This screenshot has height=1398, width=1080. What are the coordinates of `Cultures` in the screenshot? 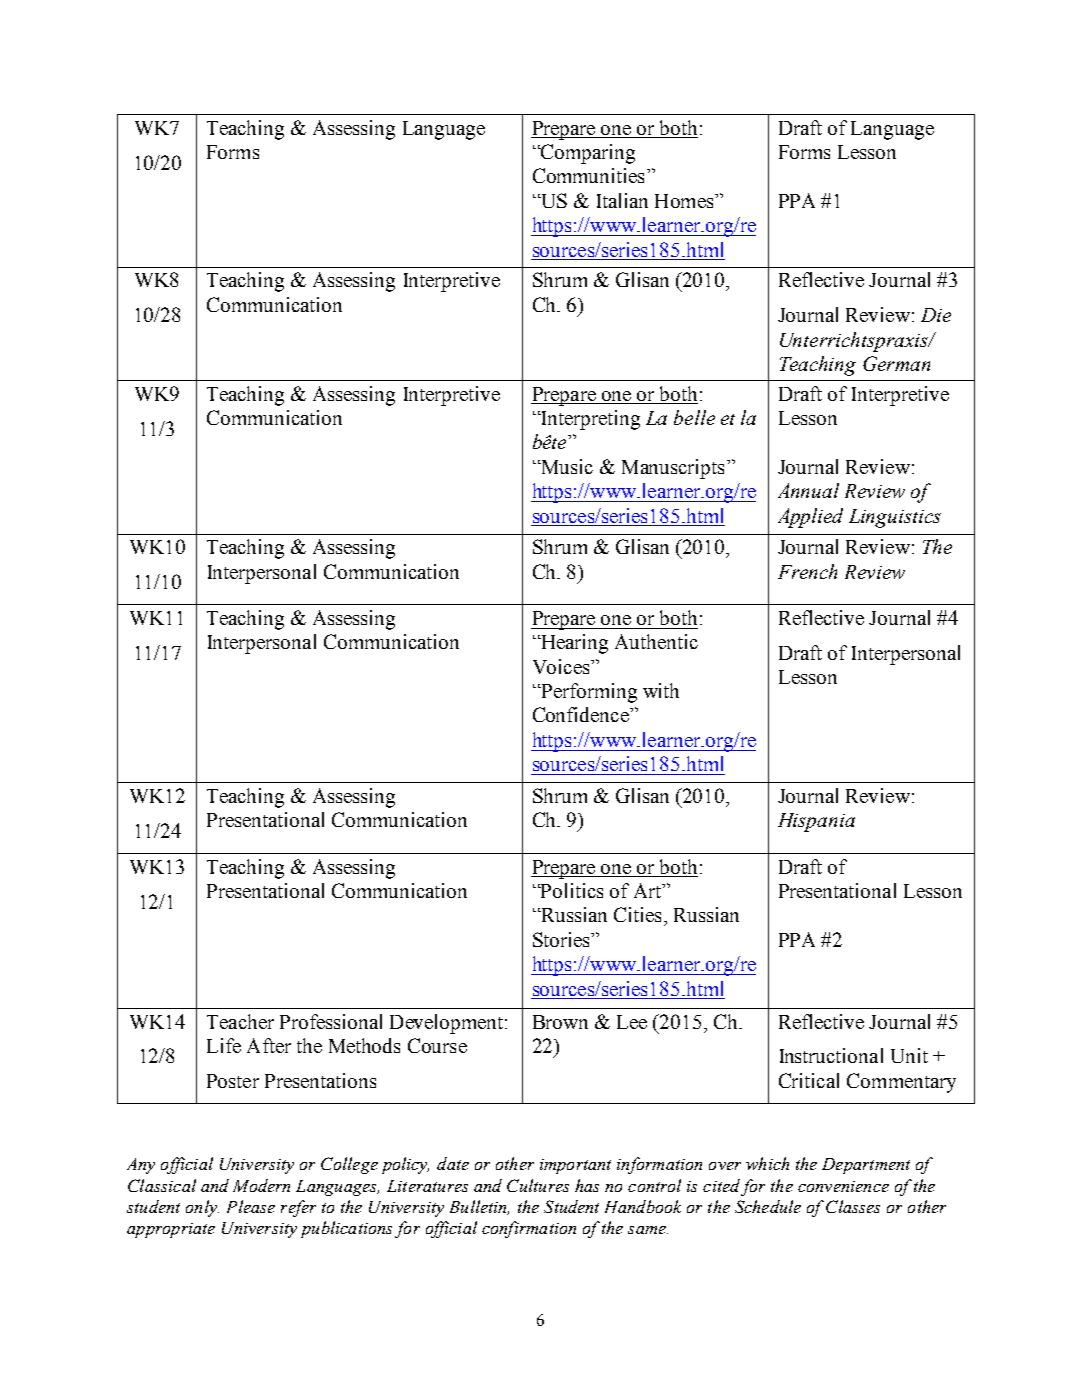 It's located at (538, 1185).
